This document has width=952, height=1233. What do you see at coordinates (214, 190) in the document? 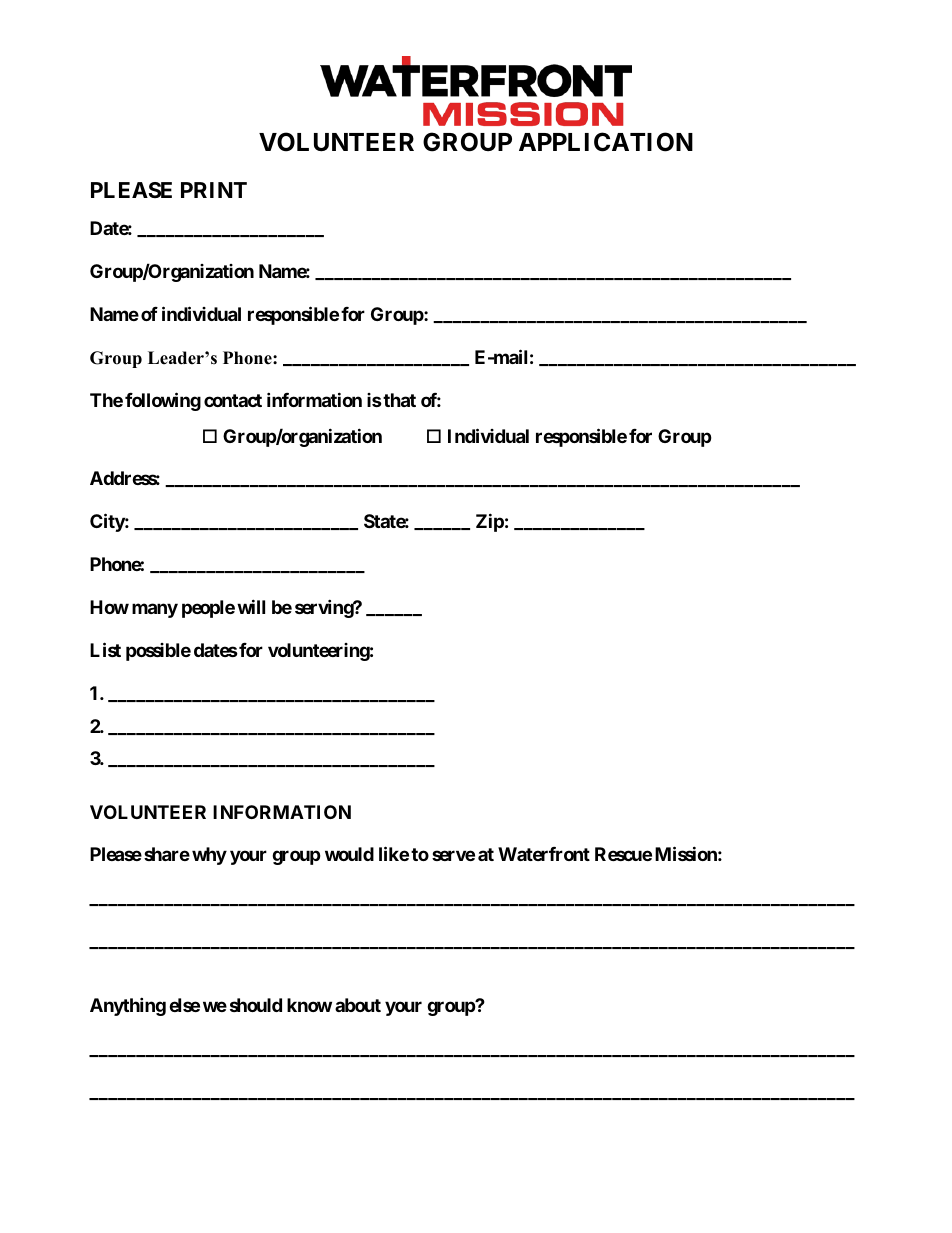
I see `PRINT` at bounding box center [214, 190].
